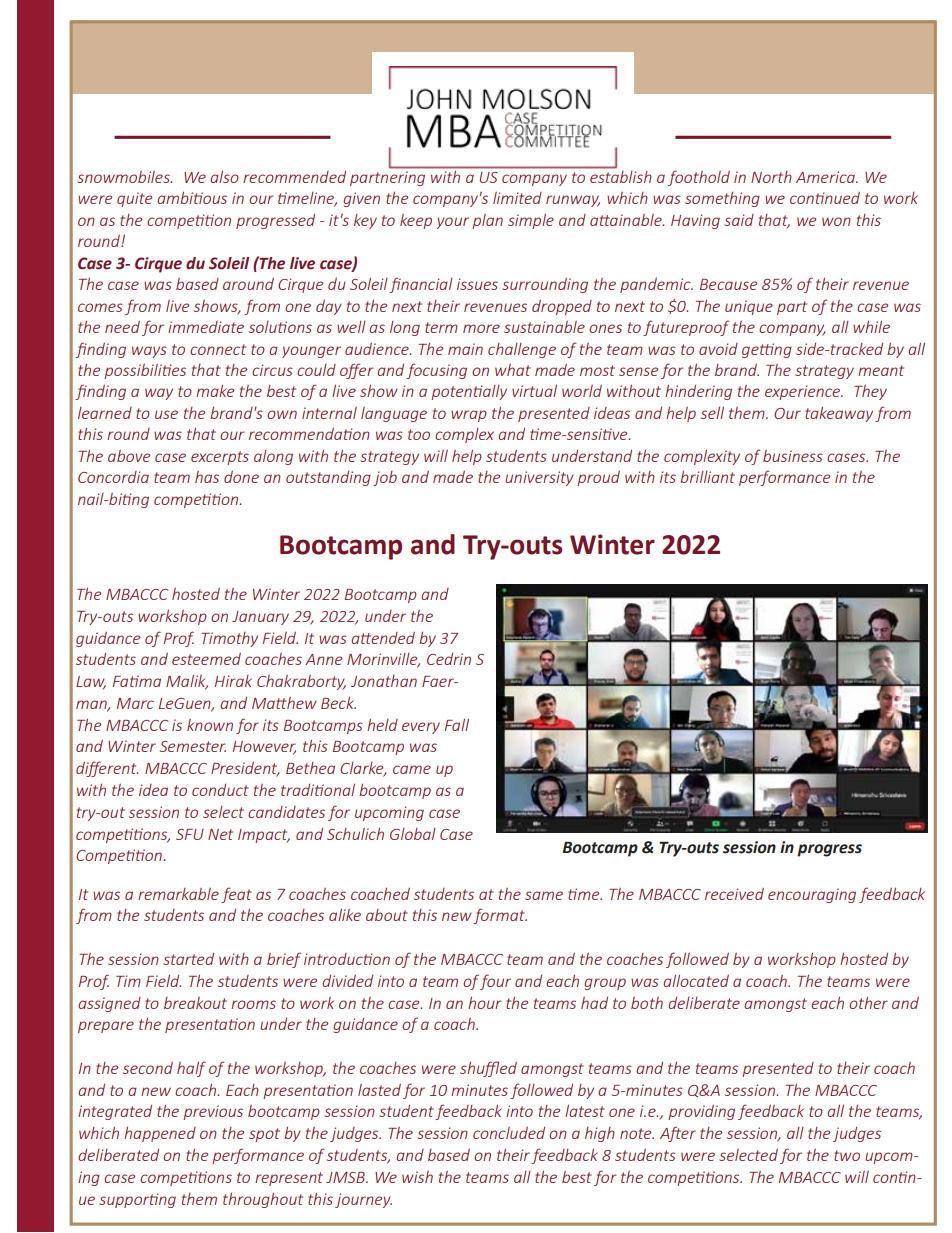 Image resolution: width=952 pixels, height=1233 pixels. I want to click on ambitious, so click(192, 197).
